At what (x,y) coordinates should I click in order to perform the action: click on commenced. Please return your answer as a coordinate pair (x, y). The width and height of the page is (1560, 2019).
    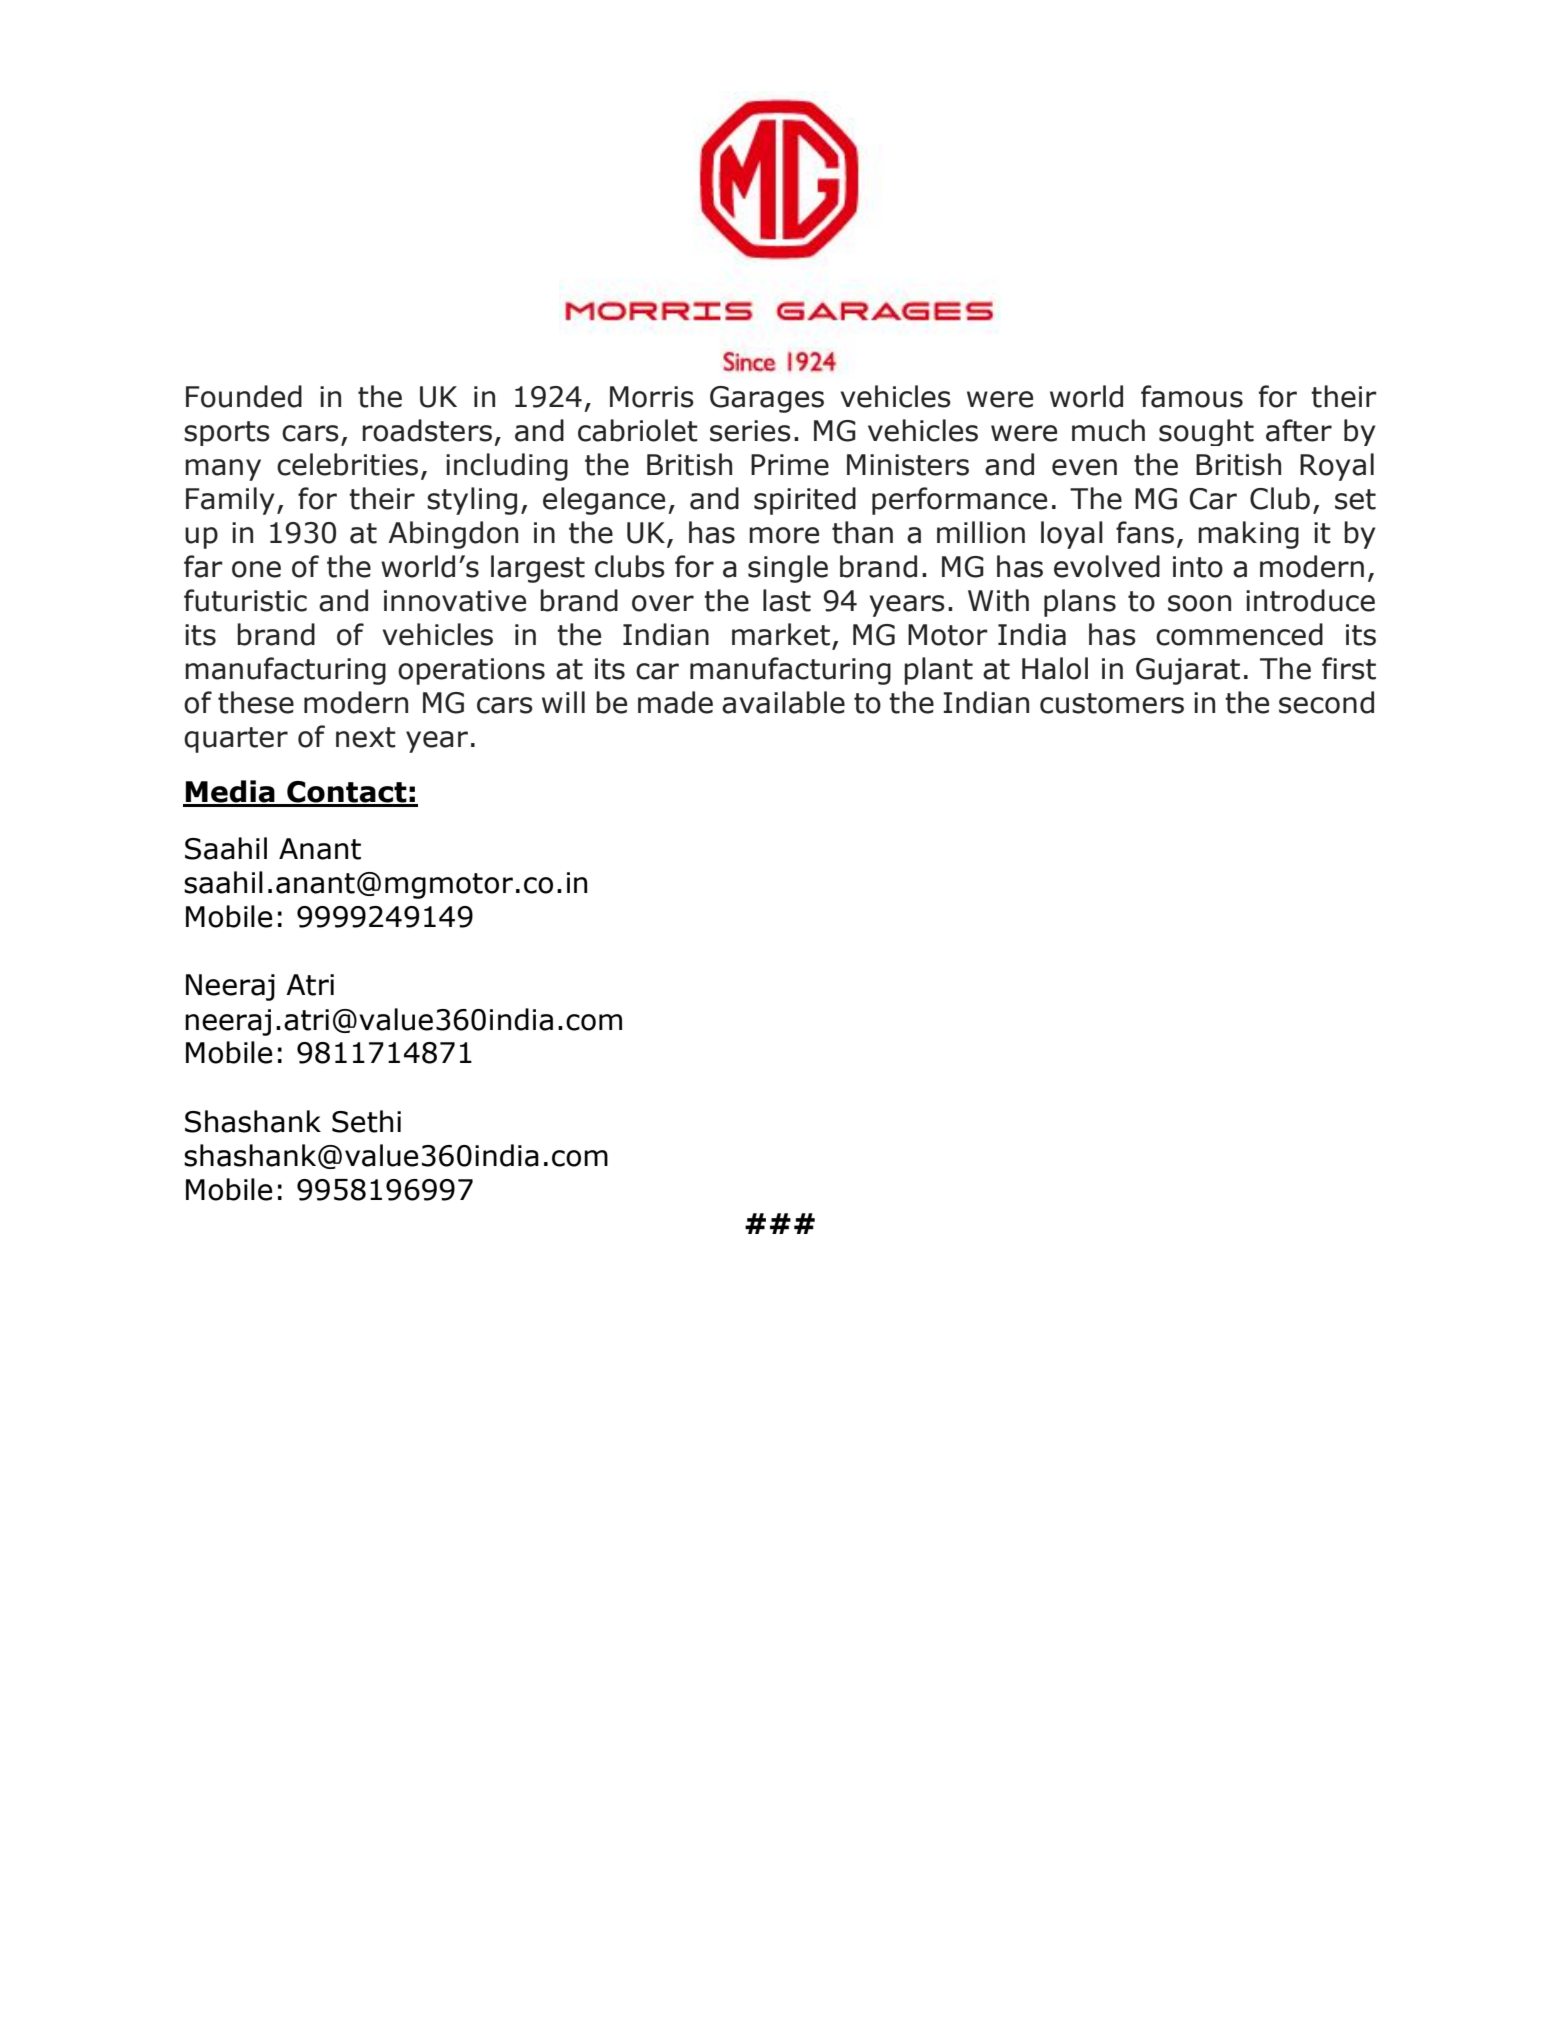
    Looking at the image, I should click on (1239, 634).
